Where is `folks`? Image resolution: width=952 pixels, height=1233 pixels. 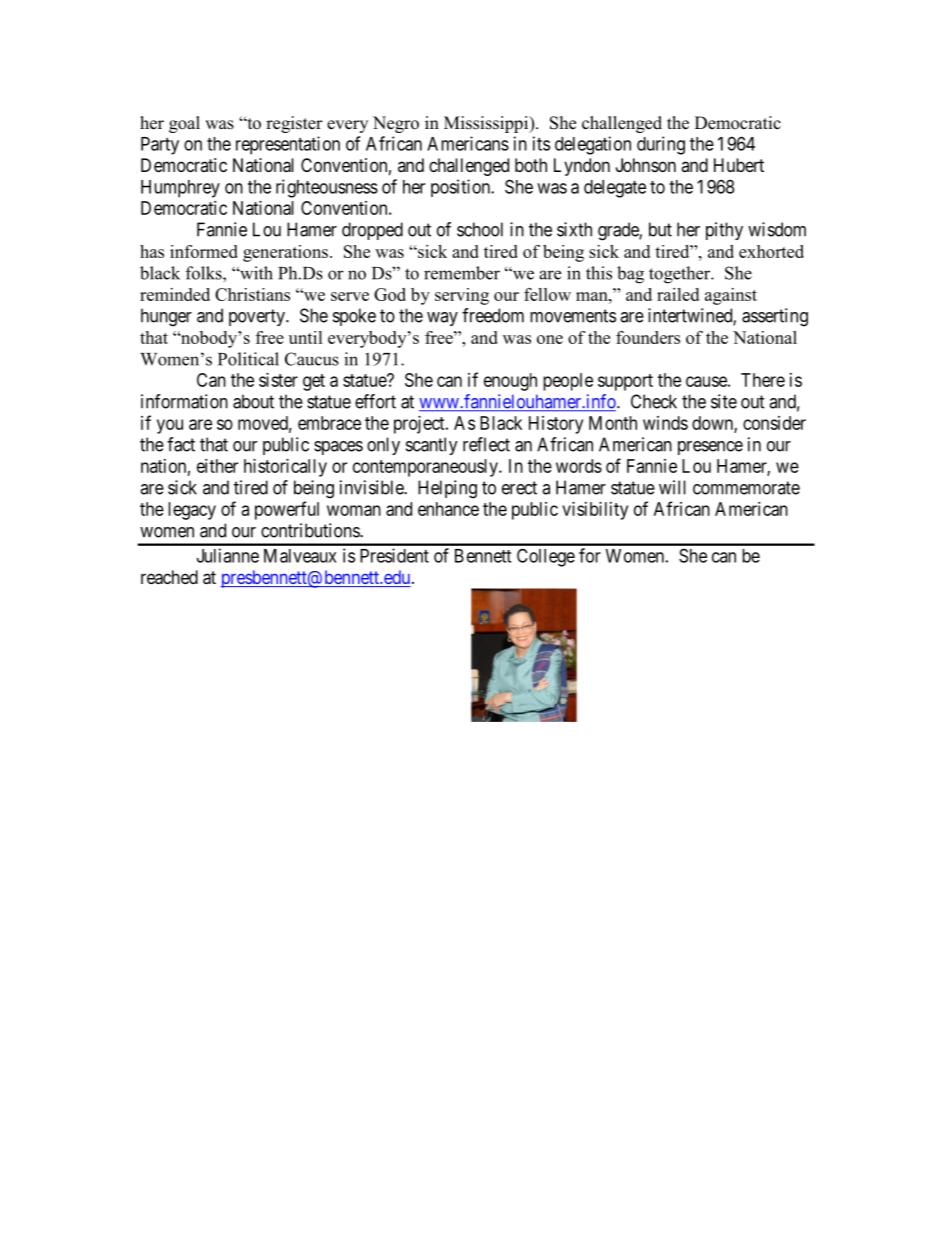 folks is located at coordinates (205, 273).
